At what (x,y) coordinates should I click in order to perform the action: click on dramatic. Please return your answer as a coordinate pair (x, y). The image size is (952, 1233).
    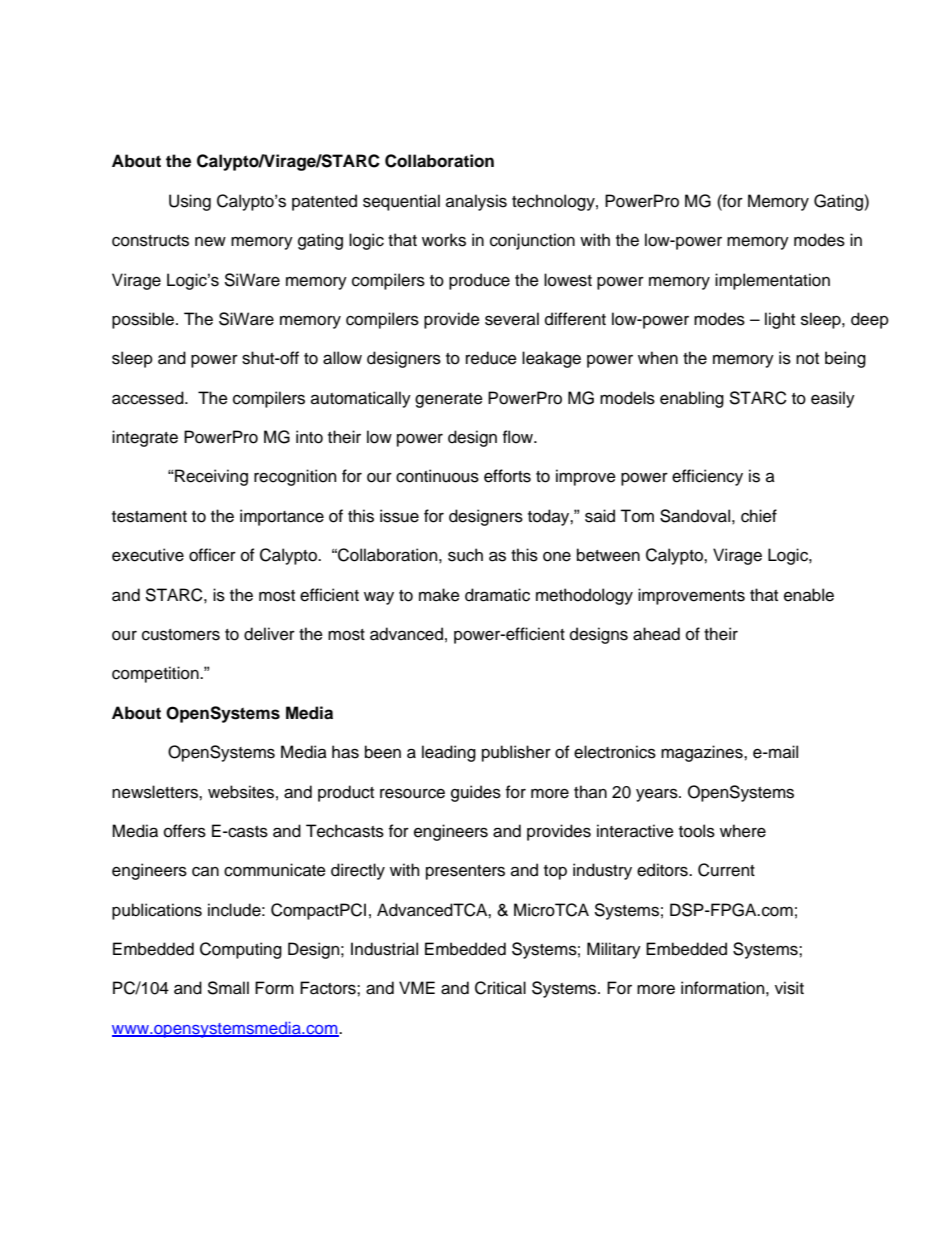
    Looking at the image, I should click on (497, 595).
